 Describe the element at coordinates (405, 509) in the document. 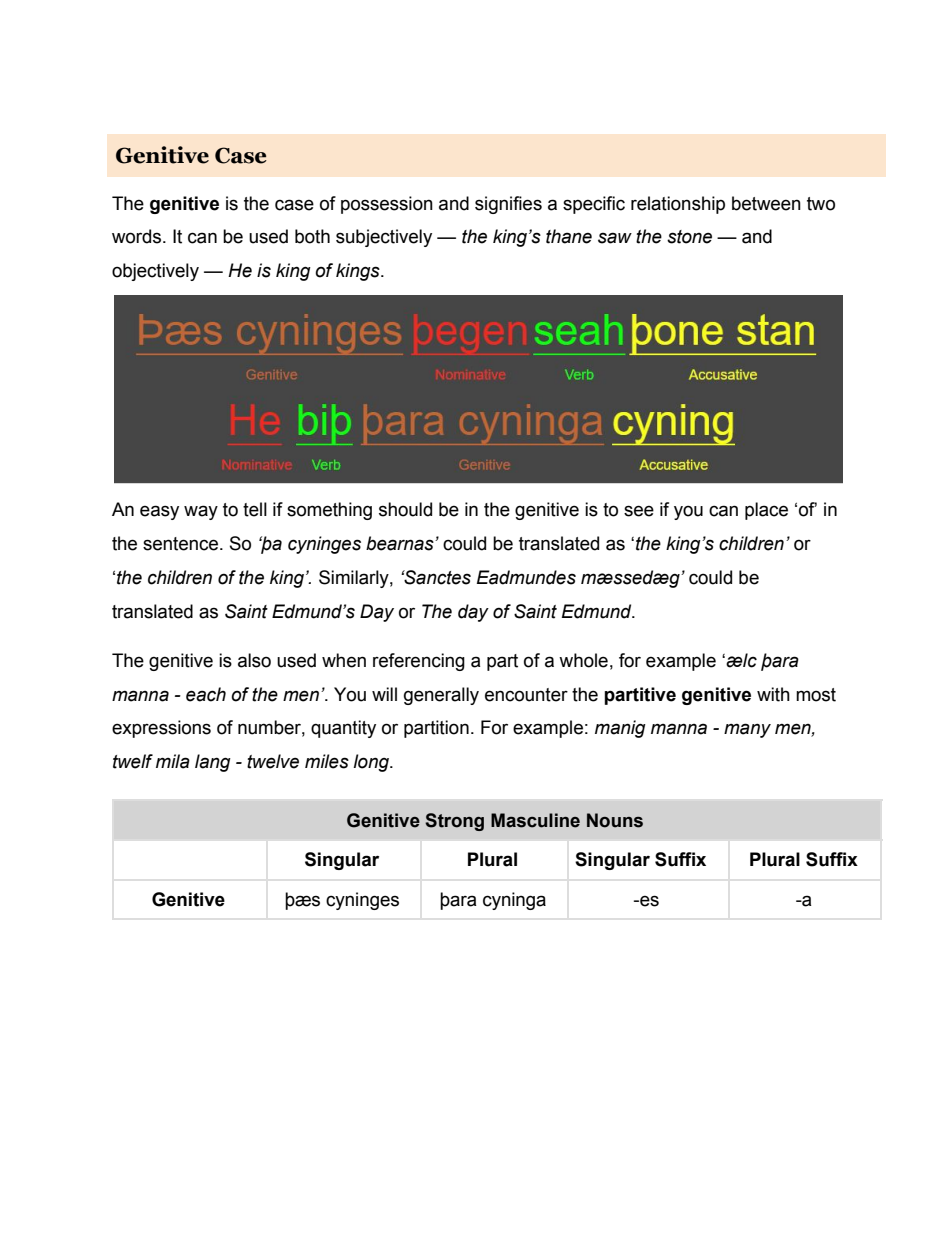

I see `should` at that location.
